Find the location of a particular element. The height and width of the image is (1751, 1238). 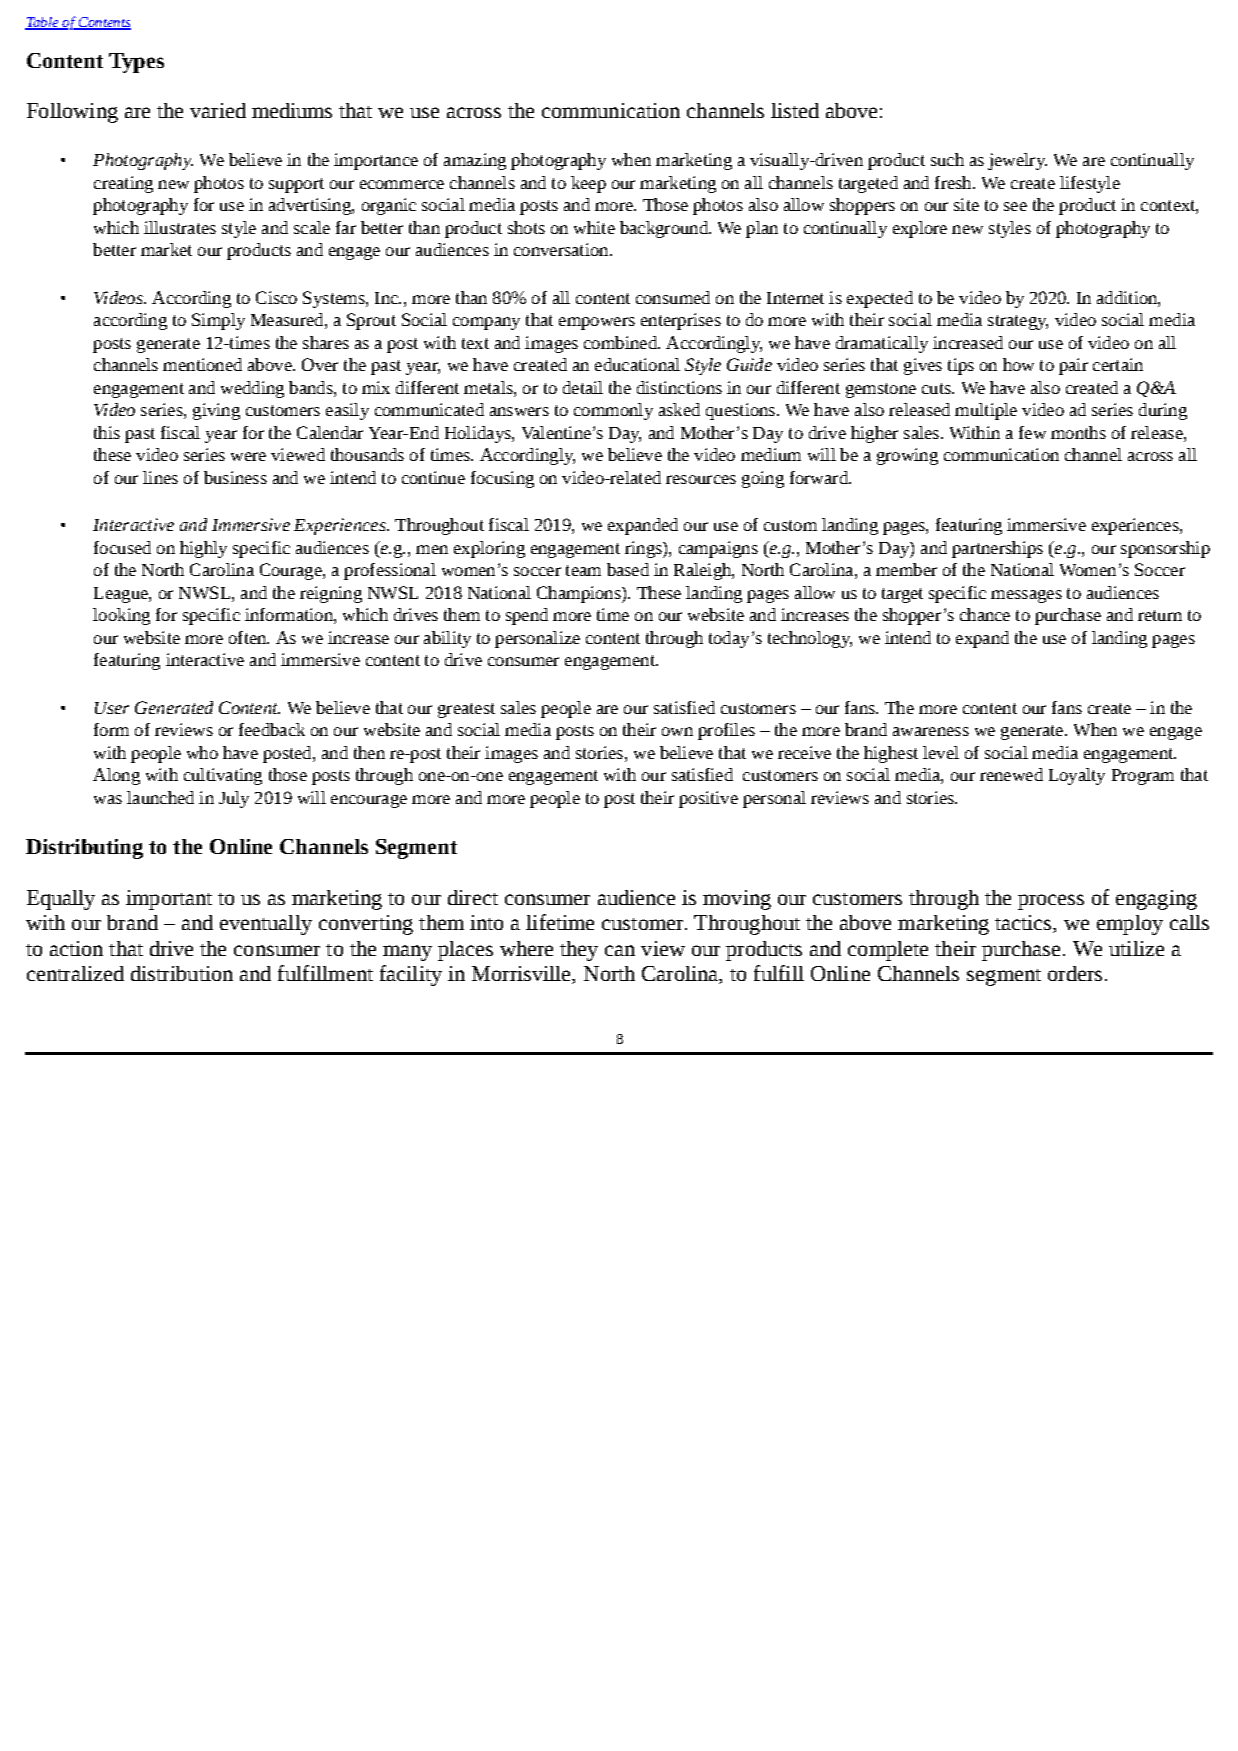

listed is located at coordinates (795, 110).
